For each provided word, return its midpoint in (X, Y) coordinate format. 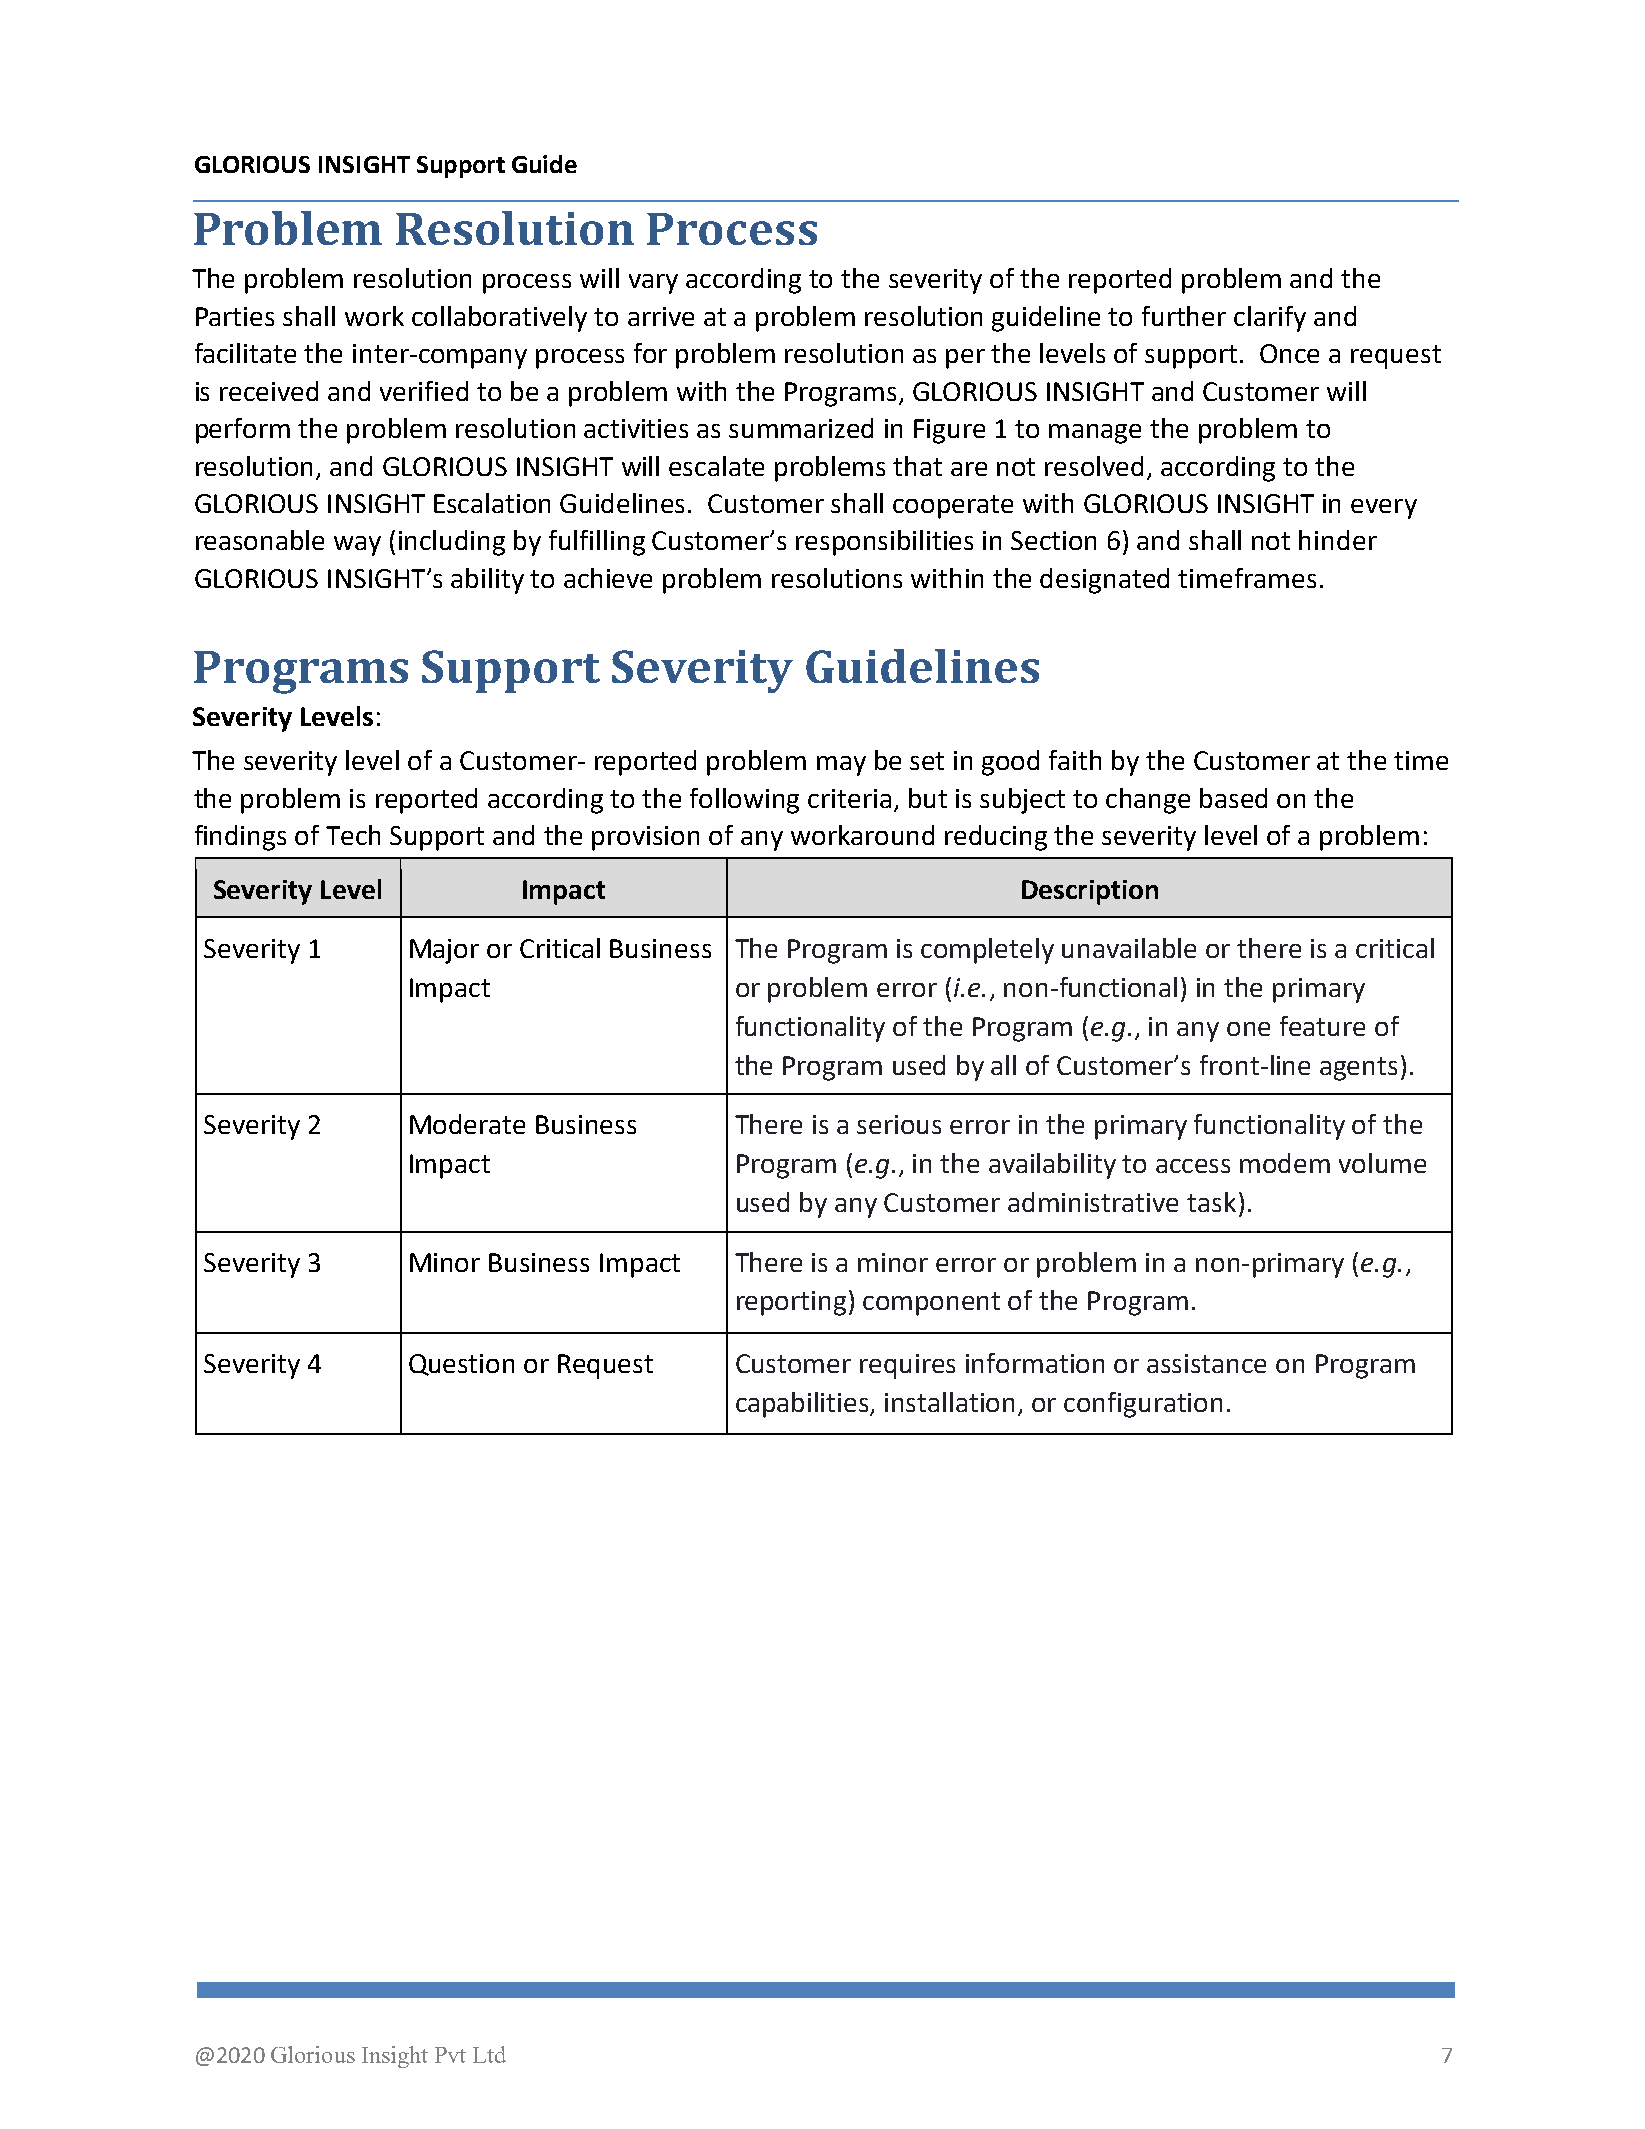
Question (461, 1365)
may (841, 766)
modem (1285, 1163)
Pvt (450, 2055)
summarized (801, 428)
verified (424, 391)
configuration (1143, 1405)
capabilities (803, 1405)
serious (899, 1124)
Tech (353, 835)
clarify (1270, 319)
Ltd (489, 2054)
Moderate (467, 1124)
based (1233, 798)
